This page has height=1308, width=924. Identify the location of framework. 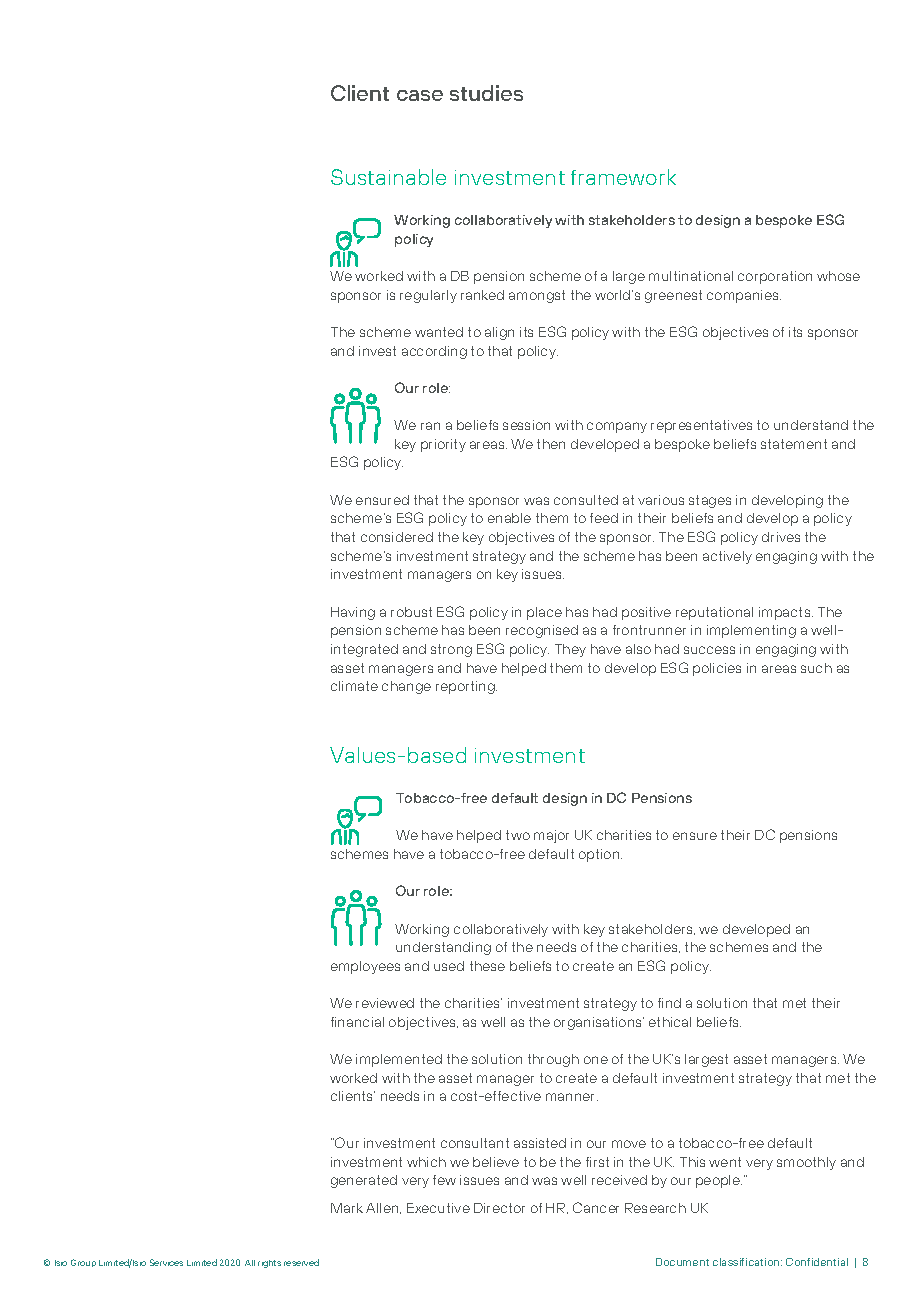
(623, 177).
